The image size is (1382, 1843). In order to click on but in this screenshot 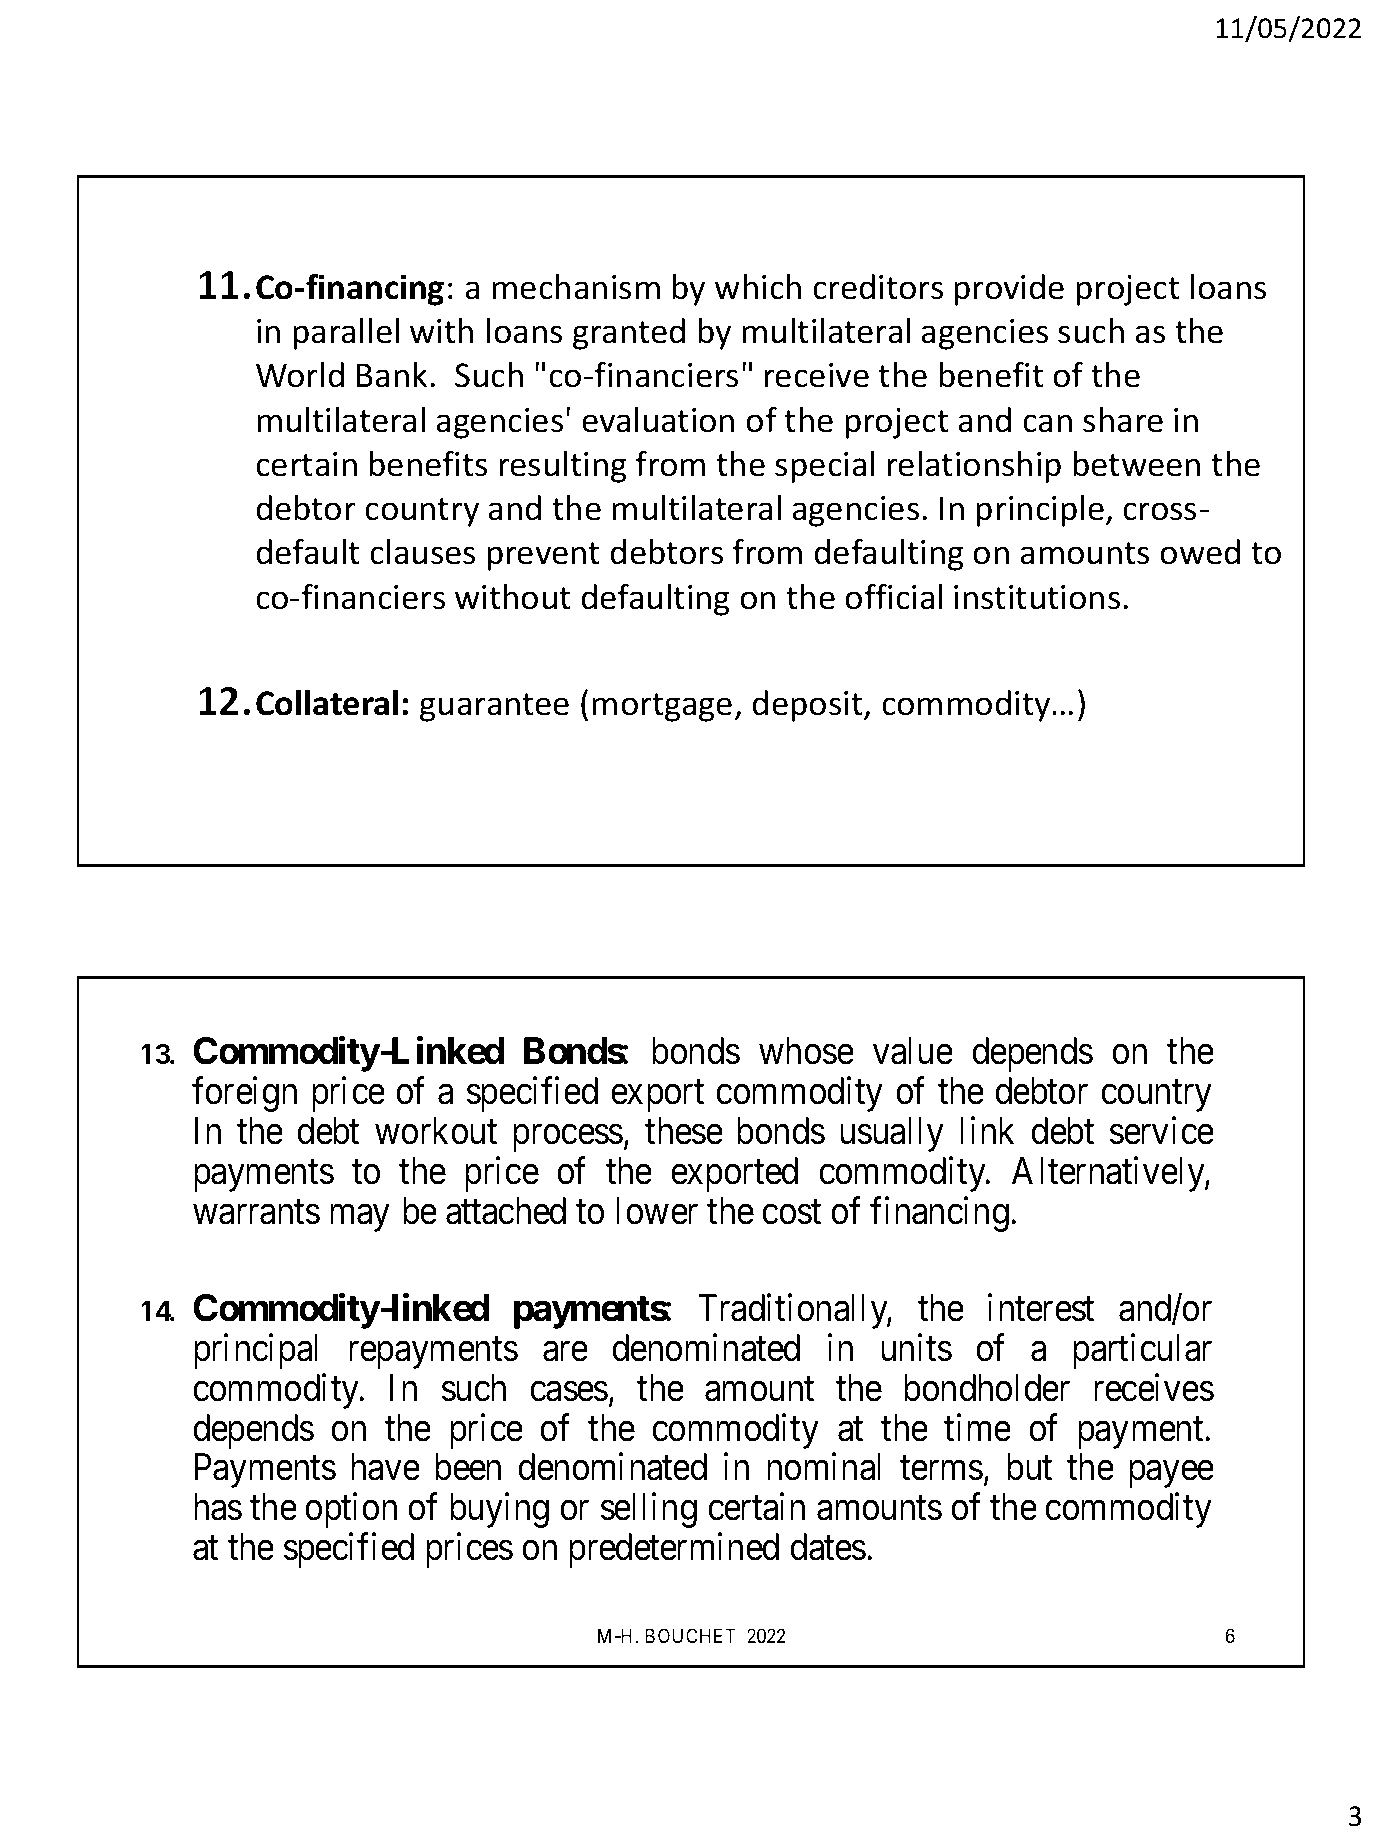, I will do `click(1029, 1467)`.
